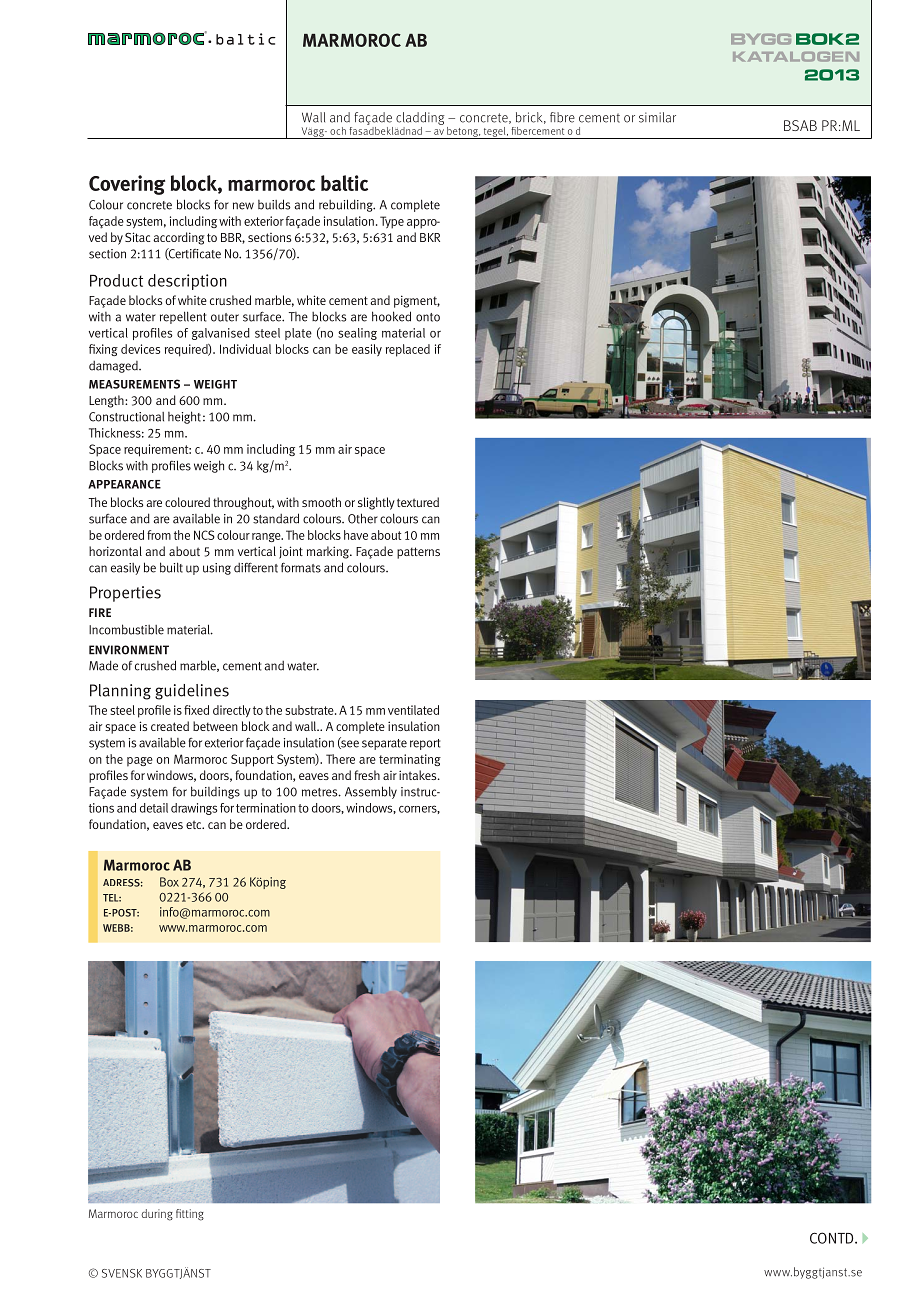 The width and height of the document is (924, 1308). I want to click on intakes, so click(419, 775).
